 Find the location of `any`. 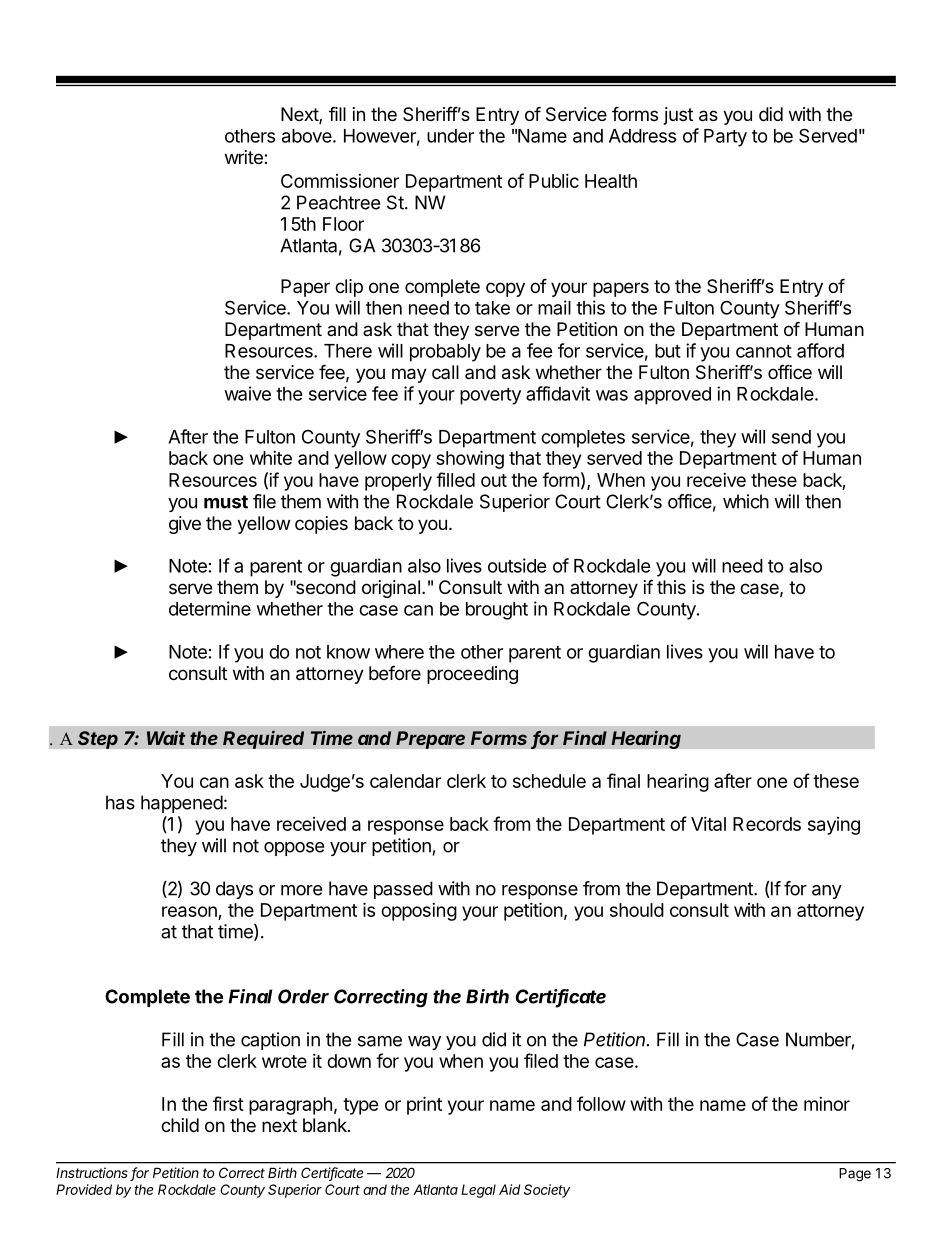

any is located at coordinates (827, 892).
